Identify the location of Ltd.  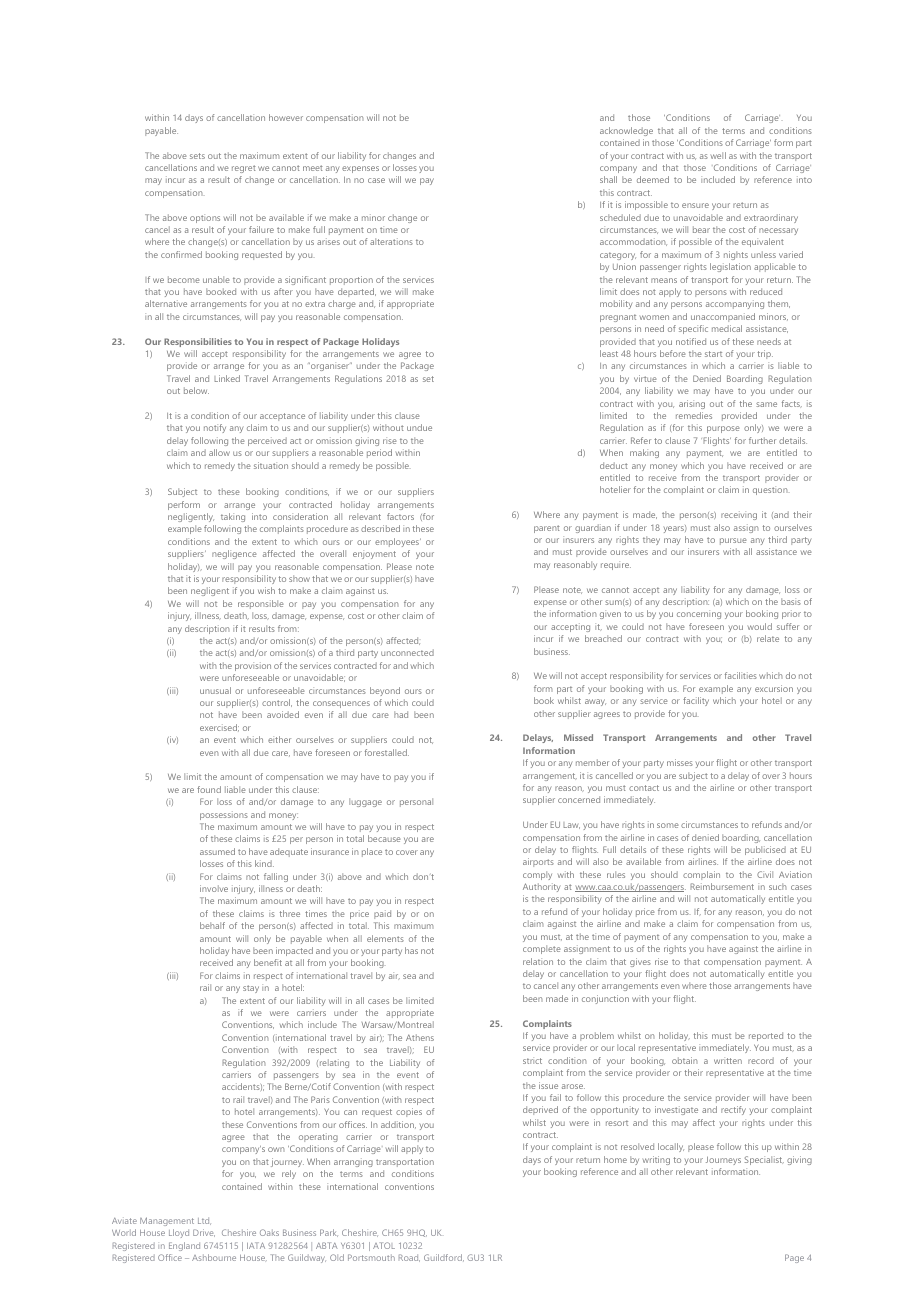
(204, 1221).
